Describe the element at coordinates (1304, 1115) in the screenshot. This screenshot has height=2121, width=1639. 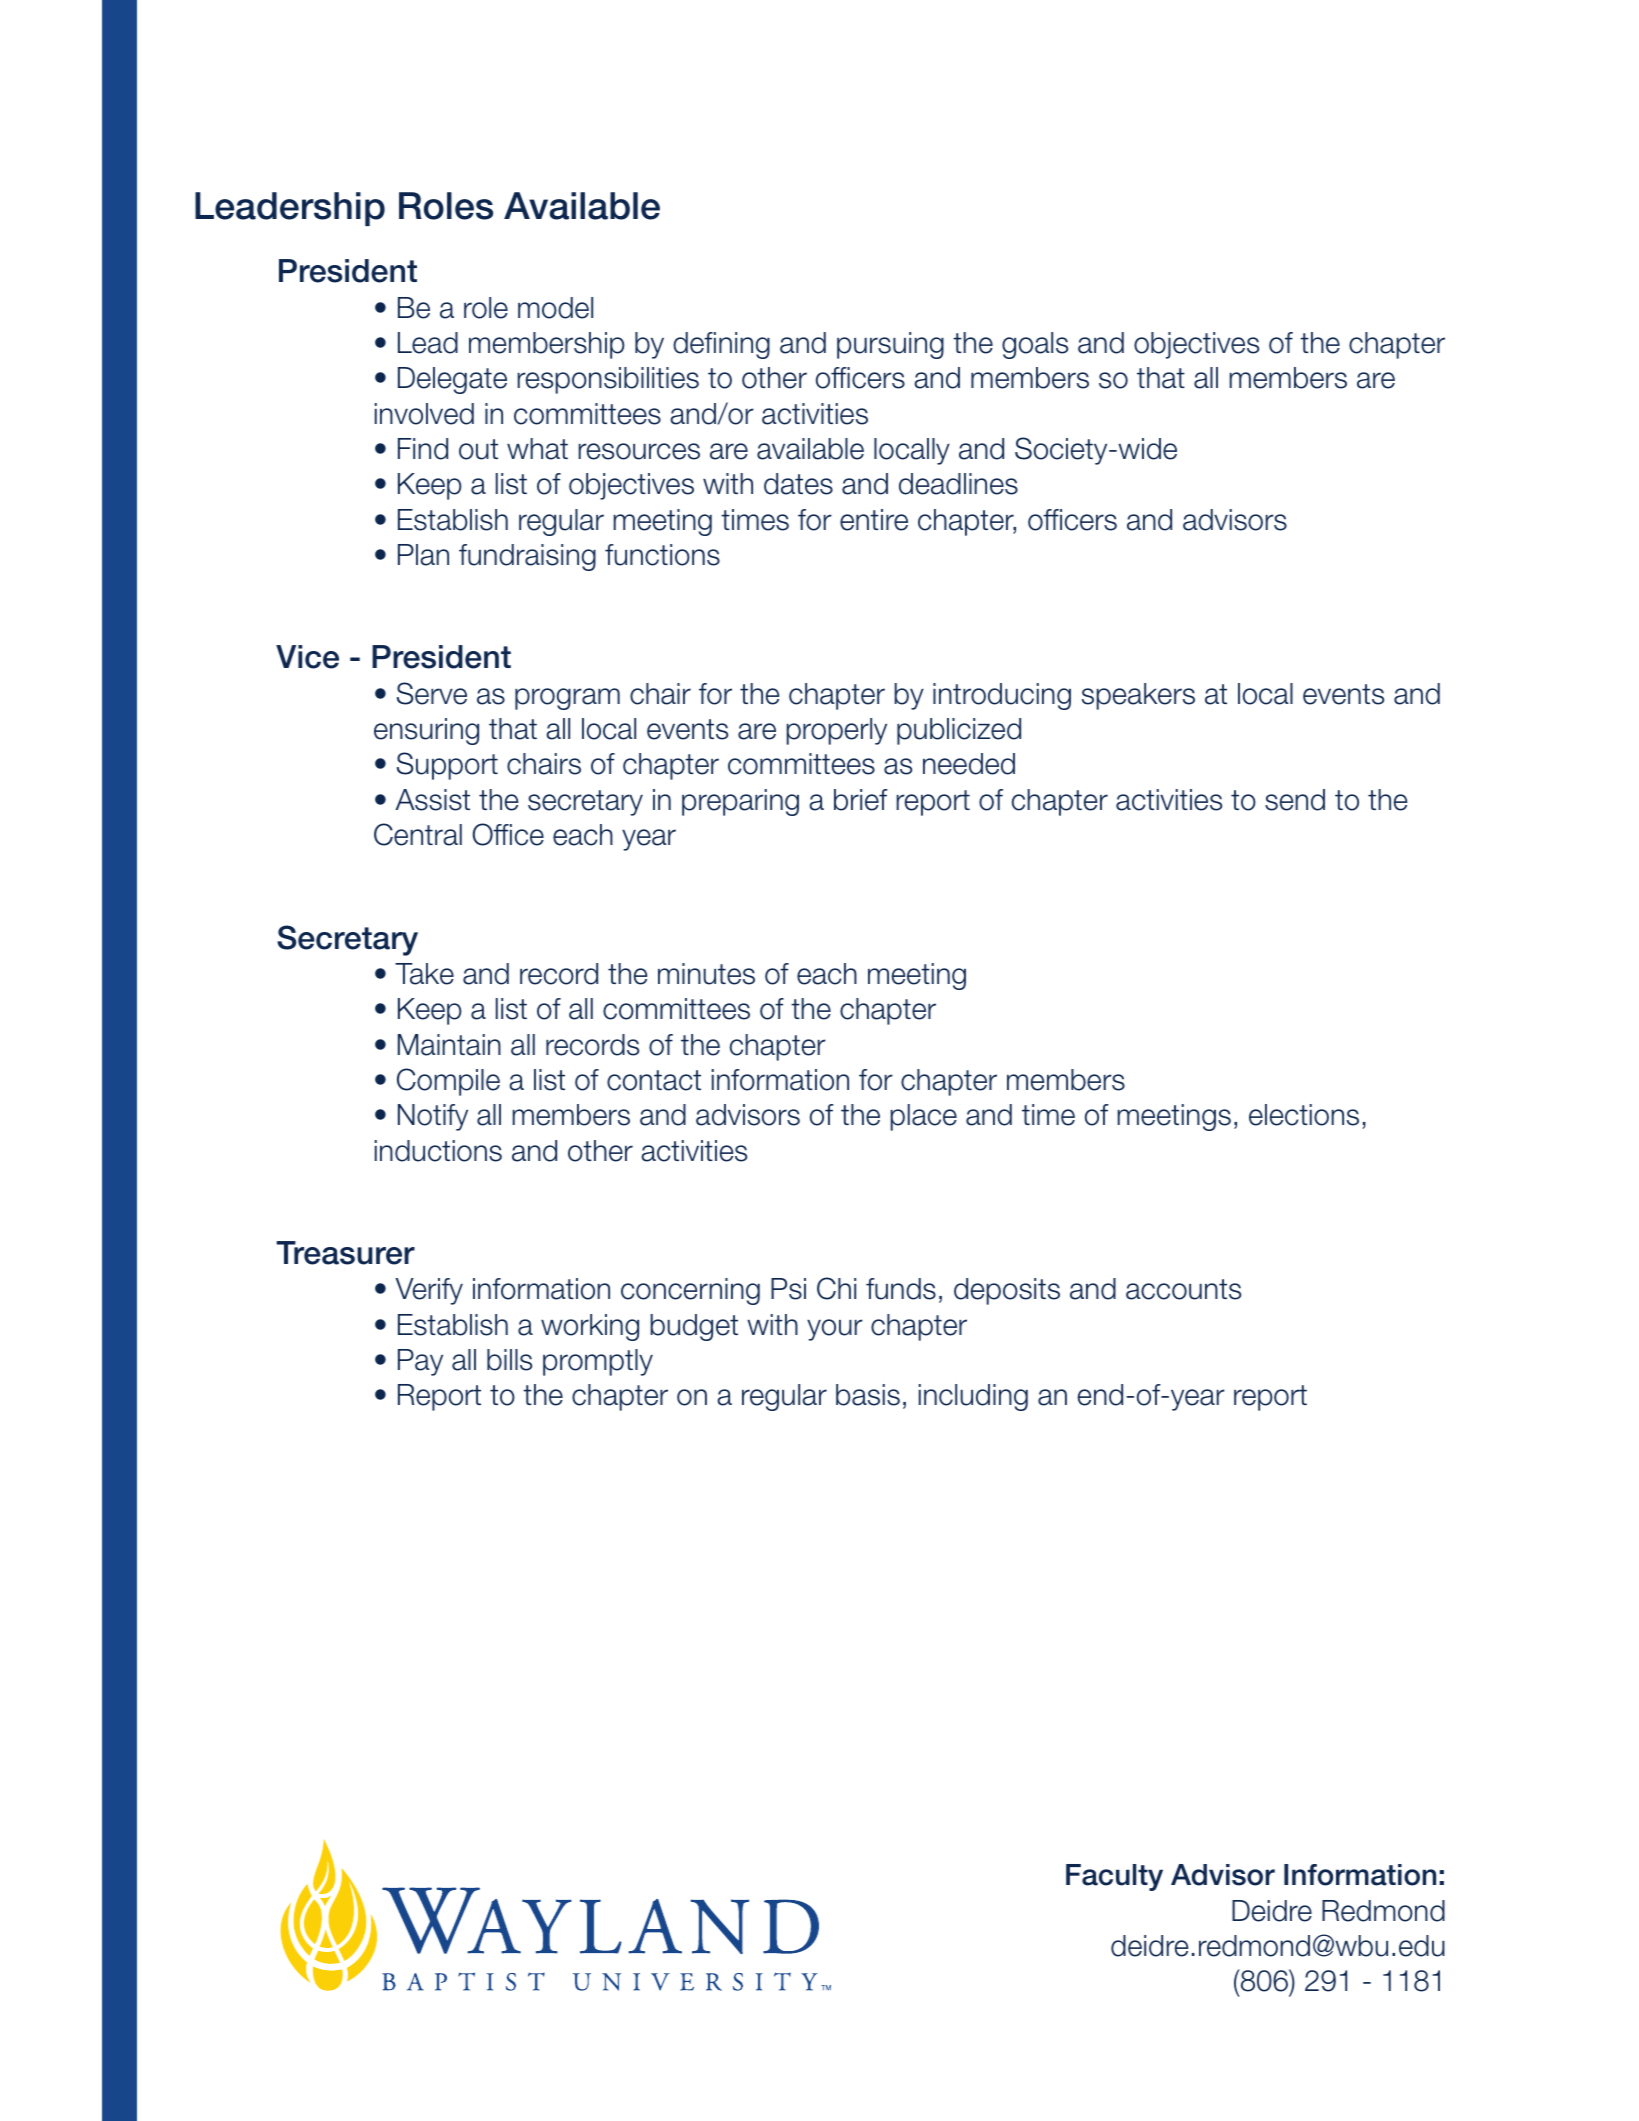
I see `elections` at that location.
